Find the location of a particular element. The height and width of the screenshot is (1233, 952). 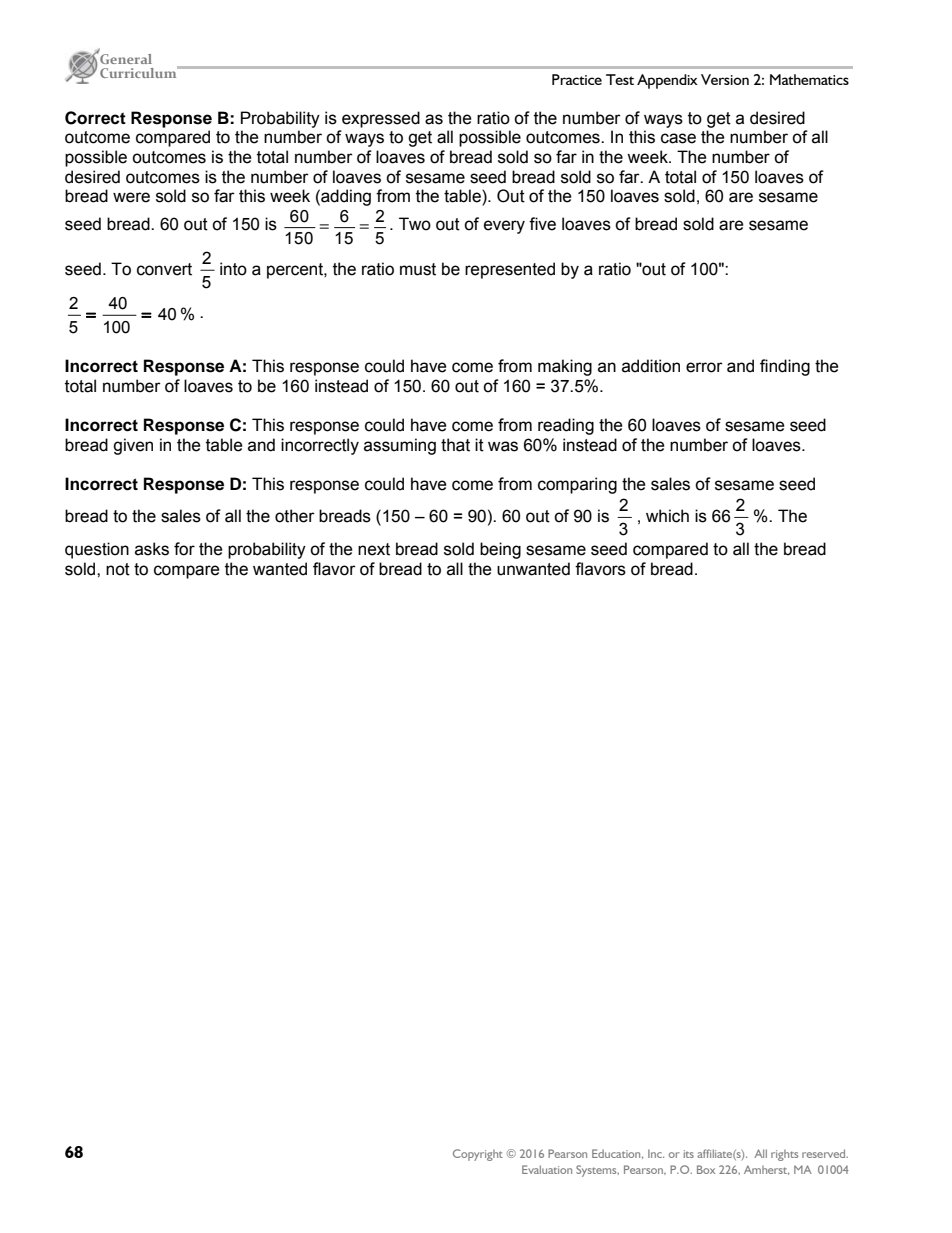

being is located at coordinates (500, 550).
